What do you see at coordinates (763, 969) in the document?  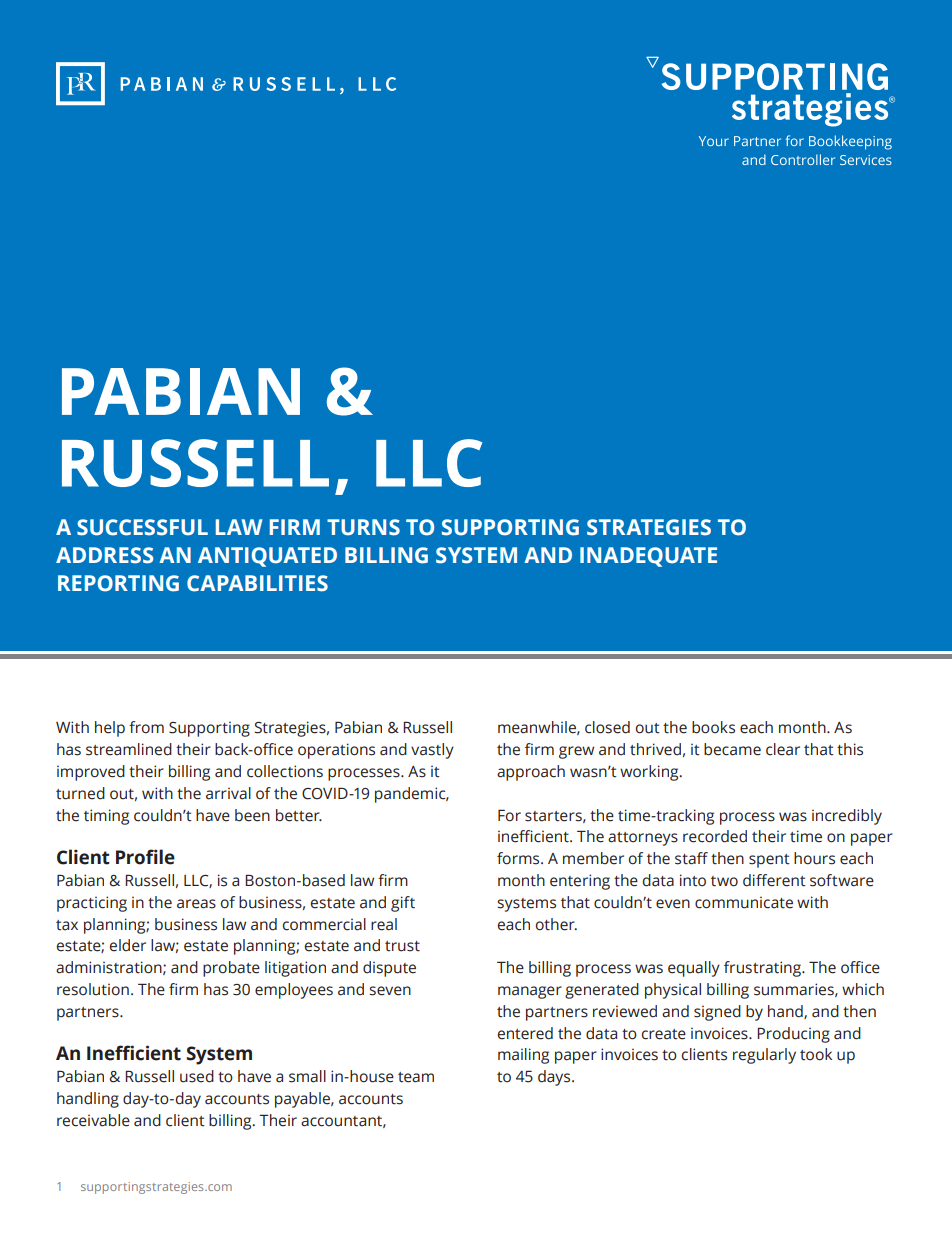 I see `frustrating` at bounding box center [763, 969].
